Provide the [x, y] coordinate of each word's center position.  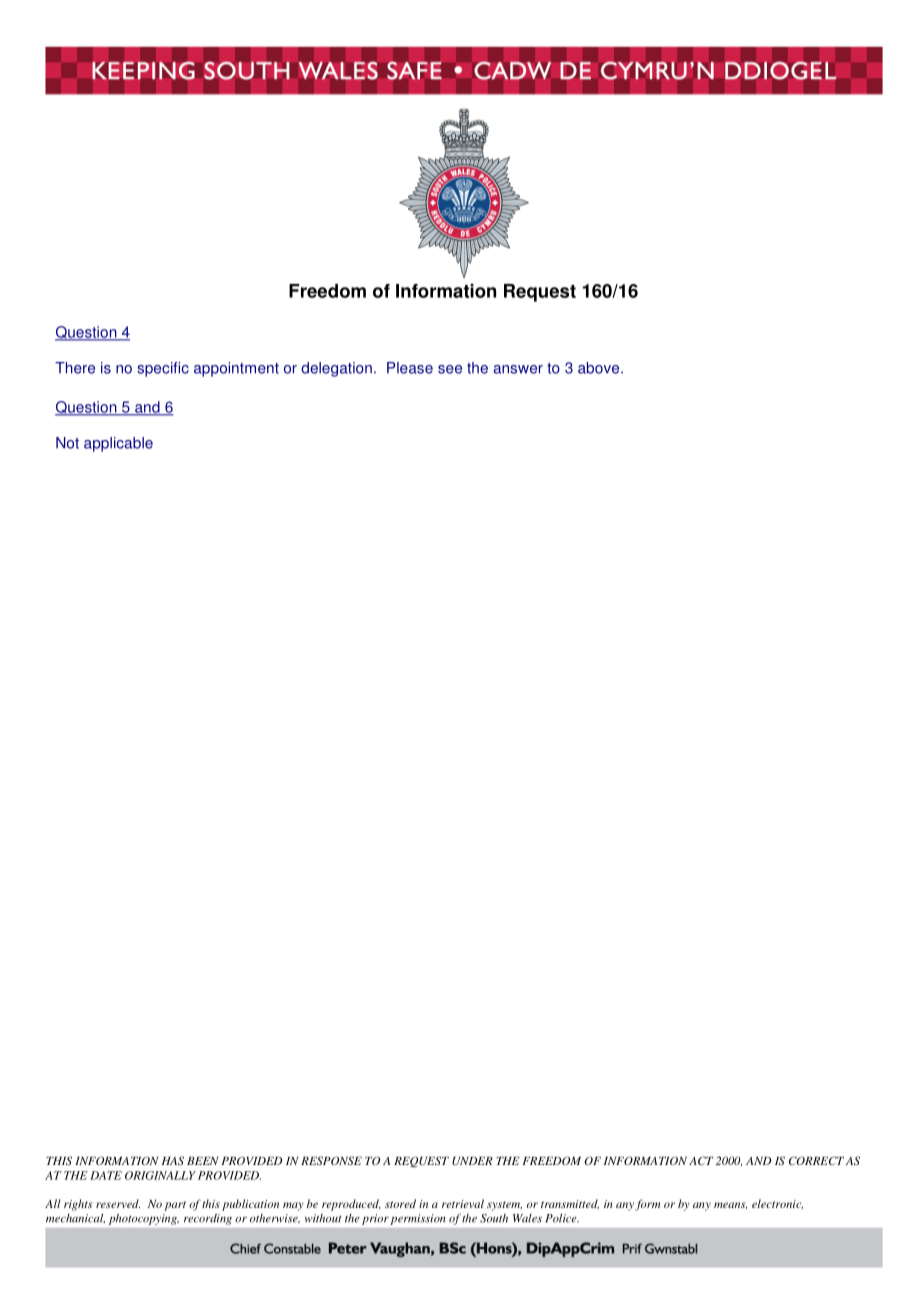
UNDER [472, 1161]
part [175, 1206]
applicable [118, 444]
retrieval [463, 1203]
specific [163, 369]
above [600, 368]
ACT [701, 1160]
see [450, 369]
